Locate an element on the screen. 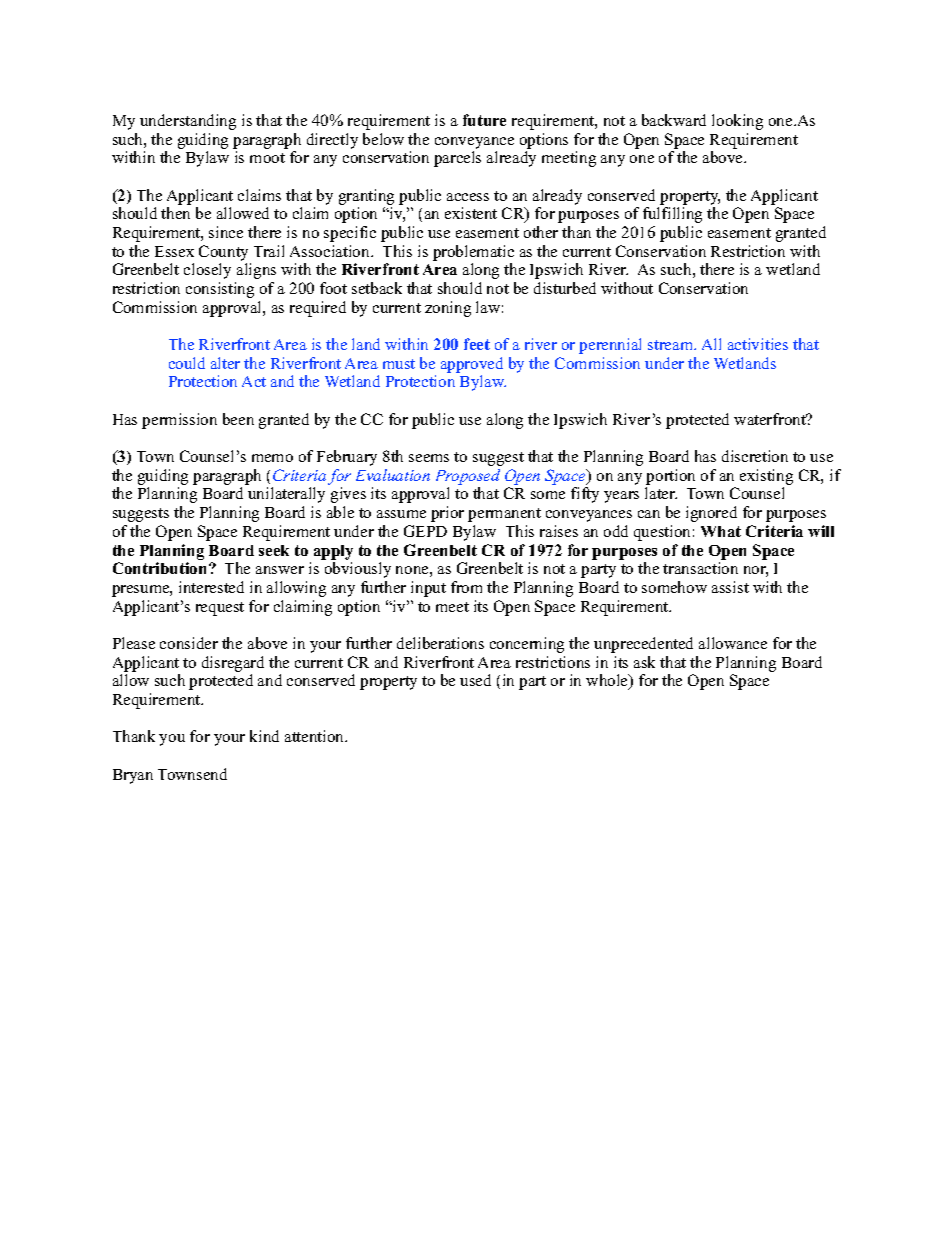  from is located at coordinates (466, 587).
